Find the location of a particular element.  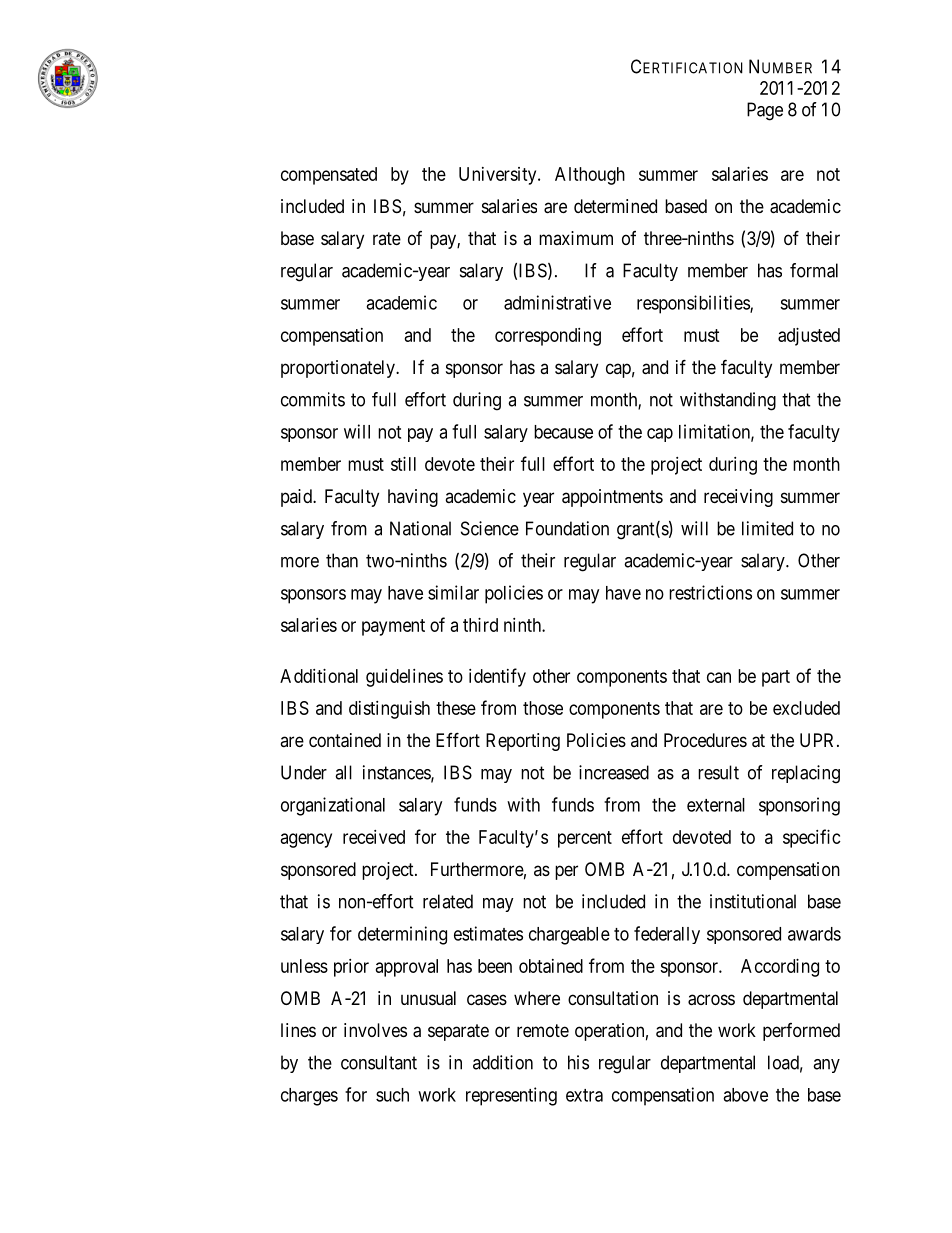

payment is located at coordinates (393, 627).
